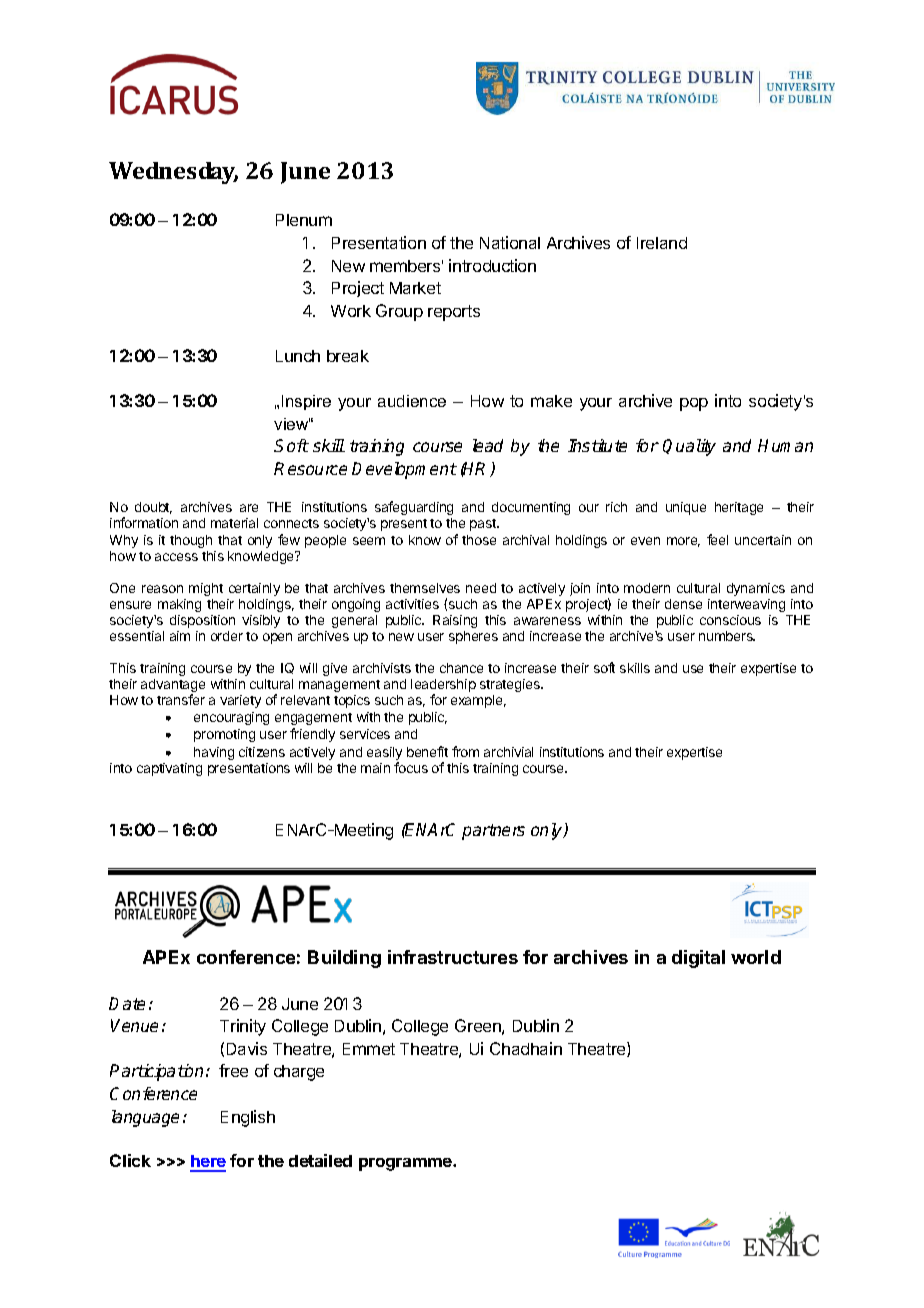 Image resolution: width=924 pixels, height=1308 pixels. What do you see at coordinates (406, 1164) in the page?
I see `programme` at bounding box center [406, 1164].
